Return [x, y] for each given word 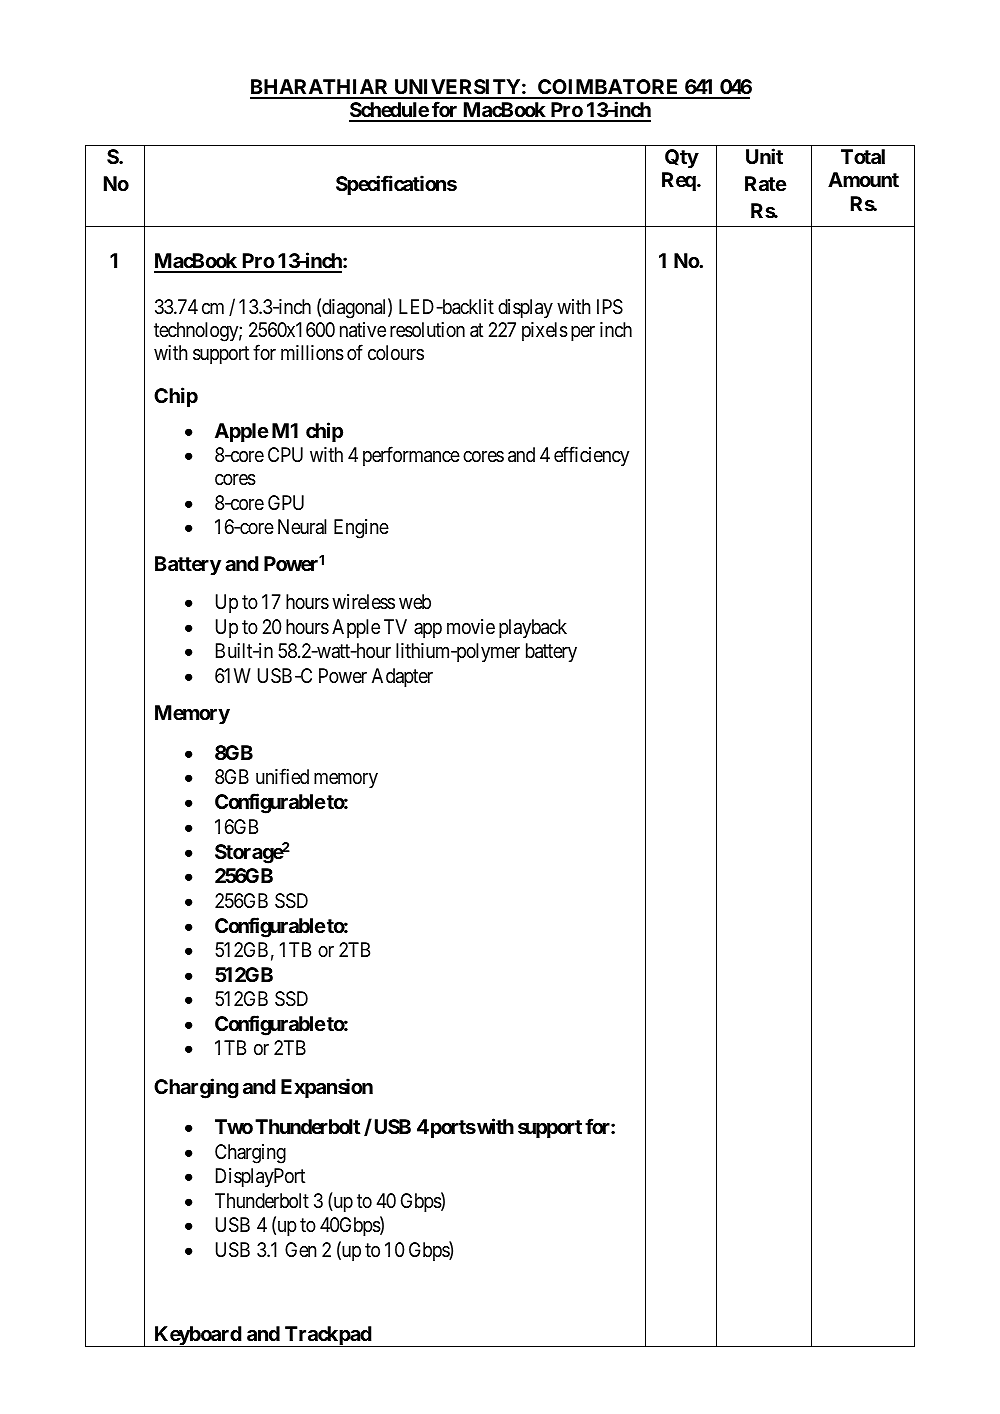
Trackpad [328, 1336]
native [363, 330]
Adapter [402, 677]
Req [680, 181]
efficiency [591, 456]
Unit [764, 156]
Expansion [327, 1088]
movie [471, 626]
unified [282, 776]
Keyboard [197, 1336]
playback [533, 628]
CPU [285, 454]
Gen [301, 1249]
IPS [610, 307]
